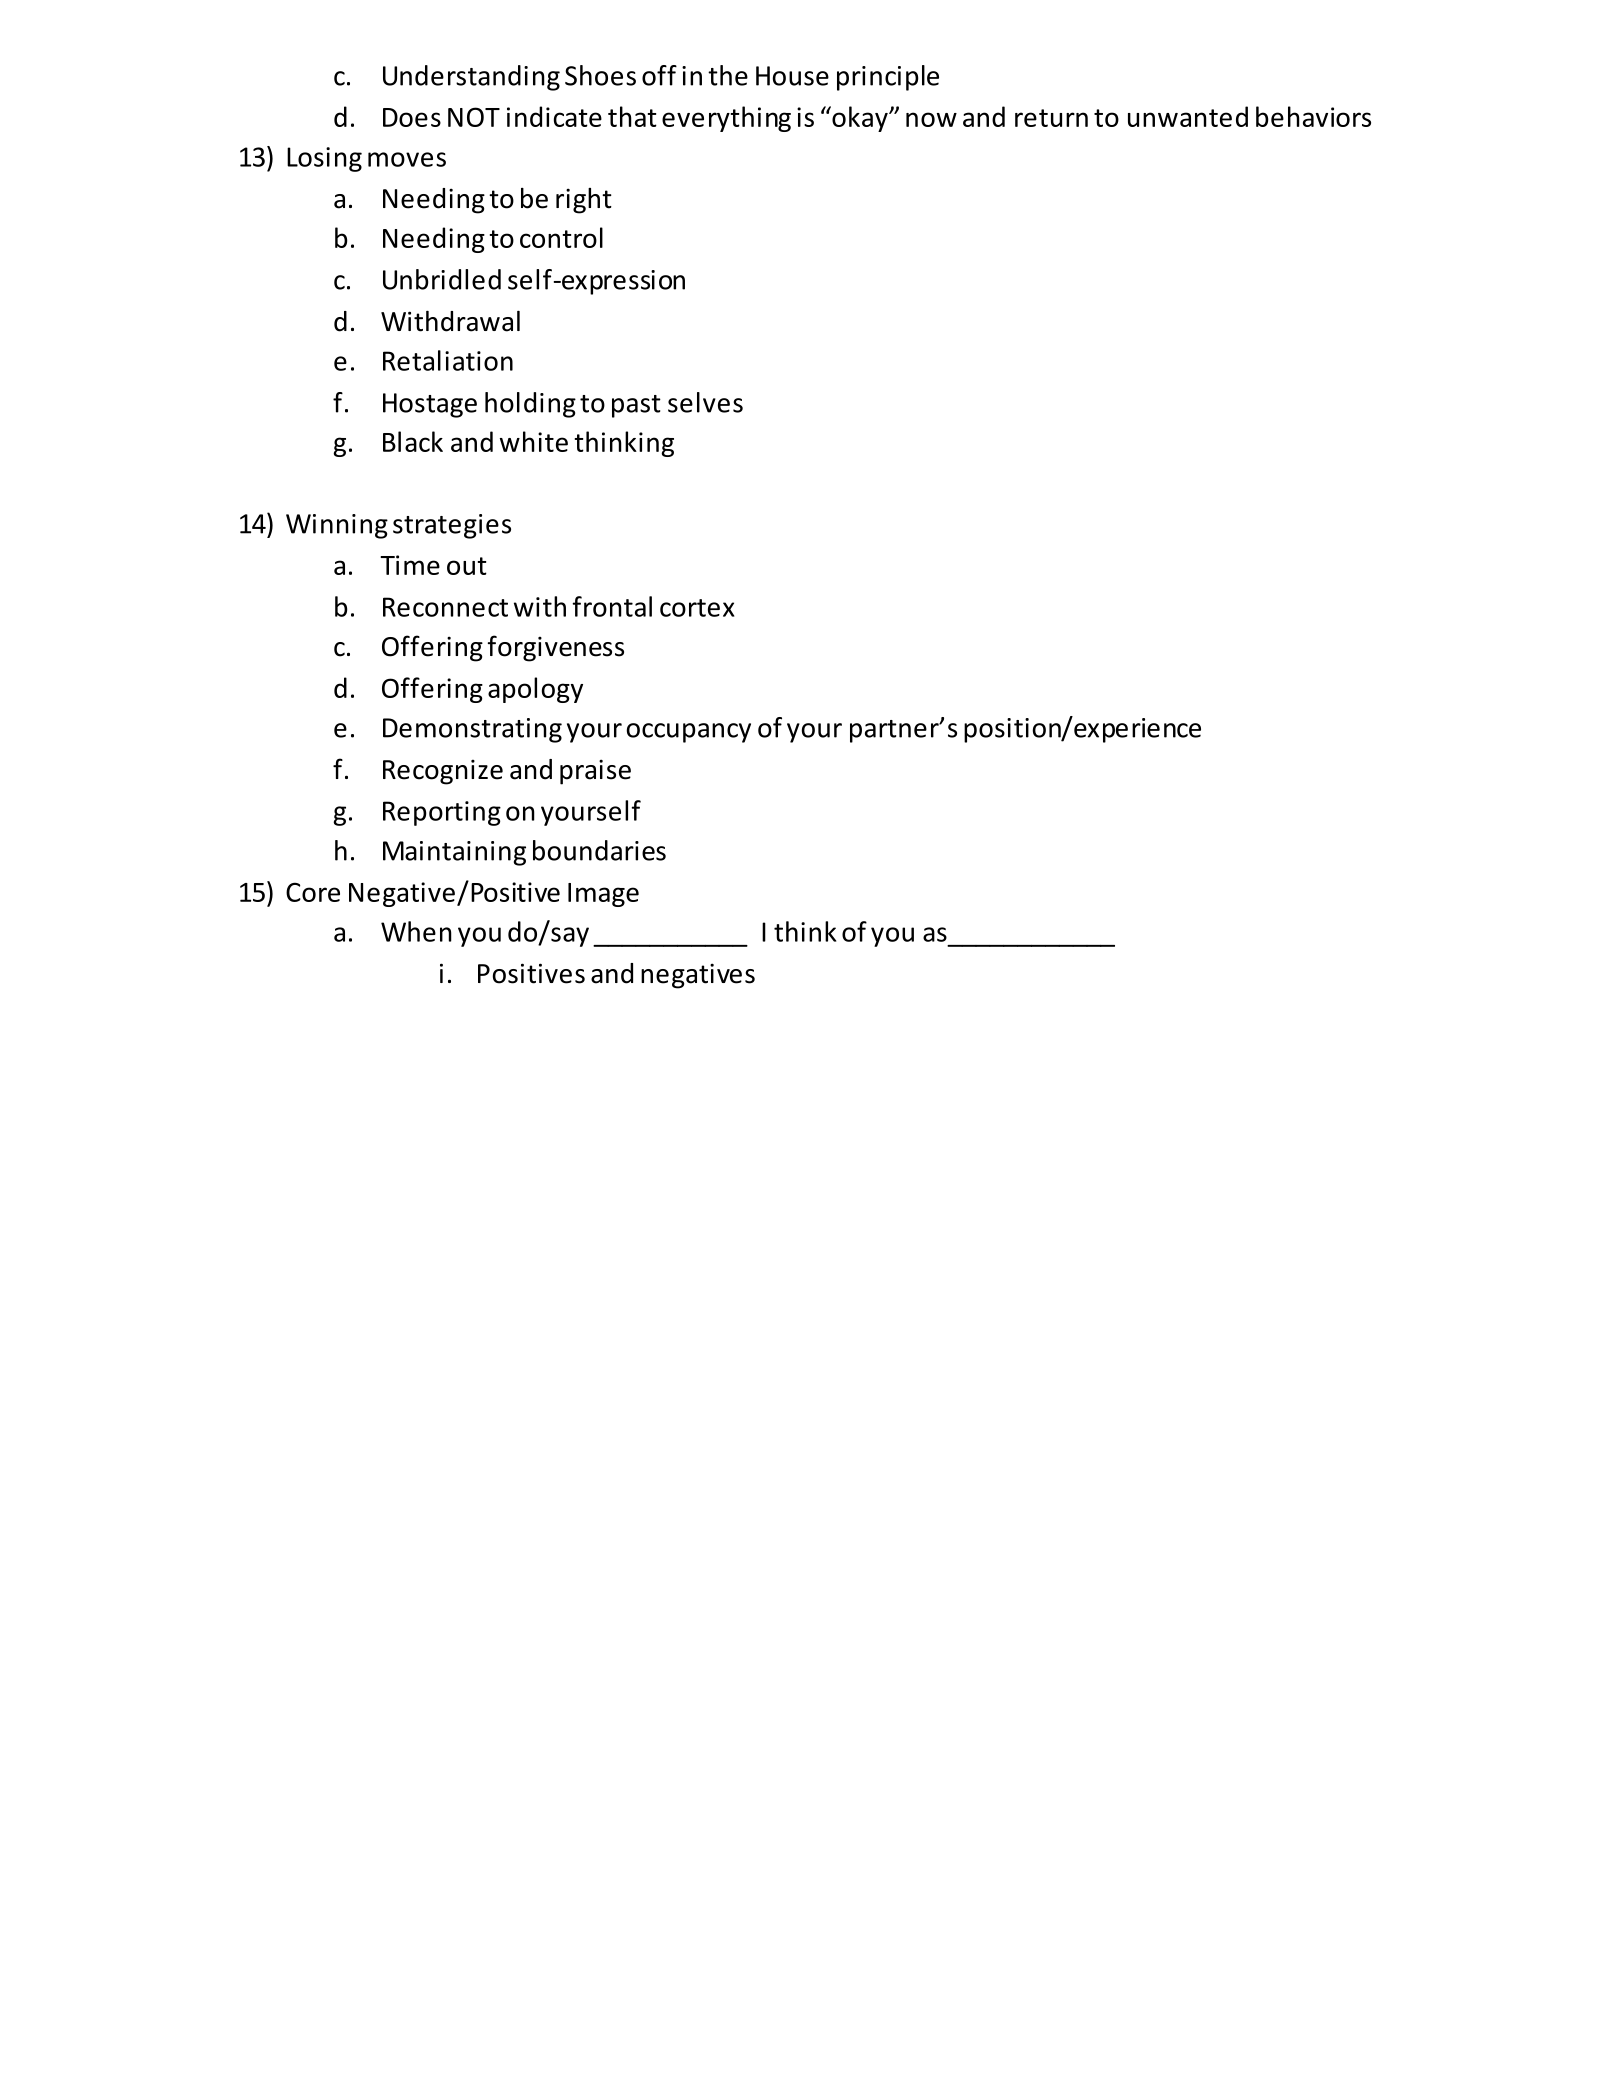 The width and height of the document is (1615, 2091). What do you see at coordinates (792, 76) in the document?
I see `House` at bounding box center [792, 76].
